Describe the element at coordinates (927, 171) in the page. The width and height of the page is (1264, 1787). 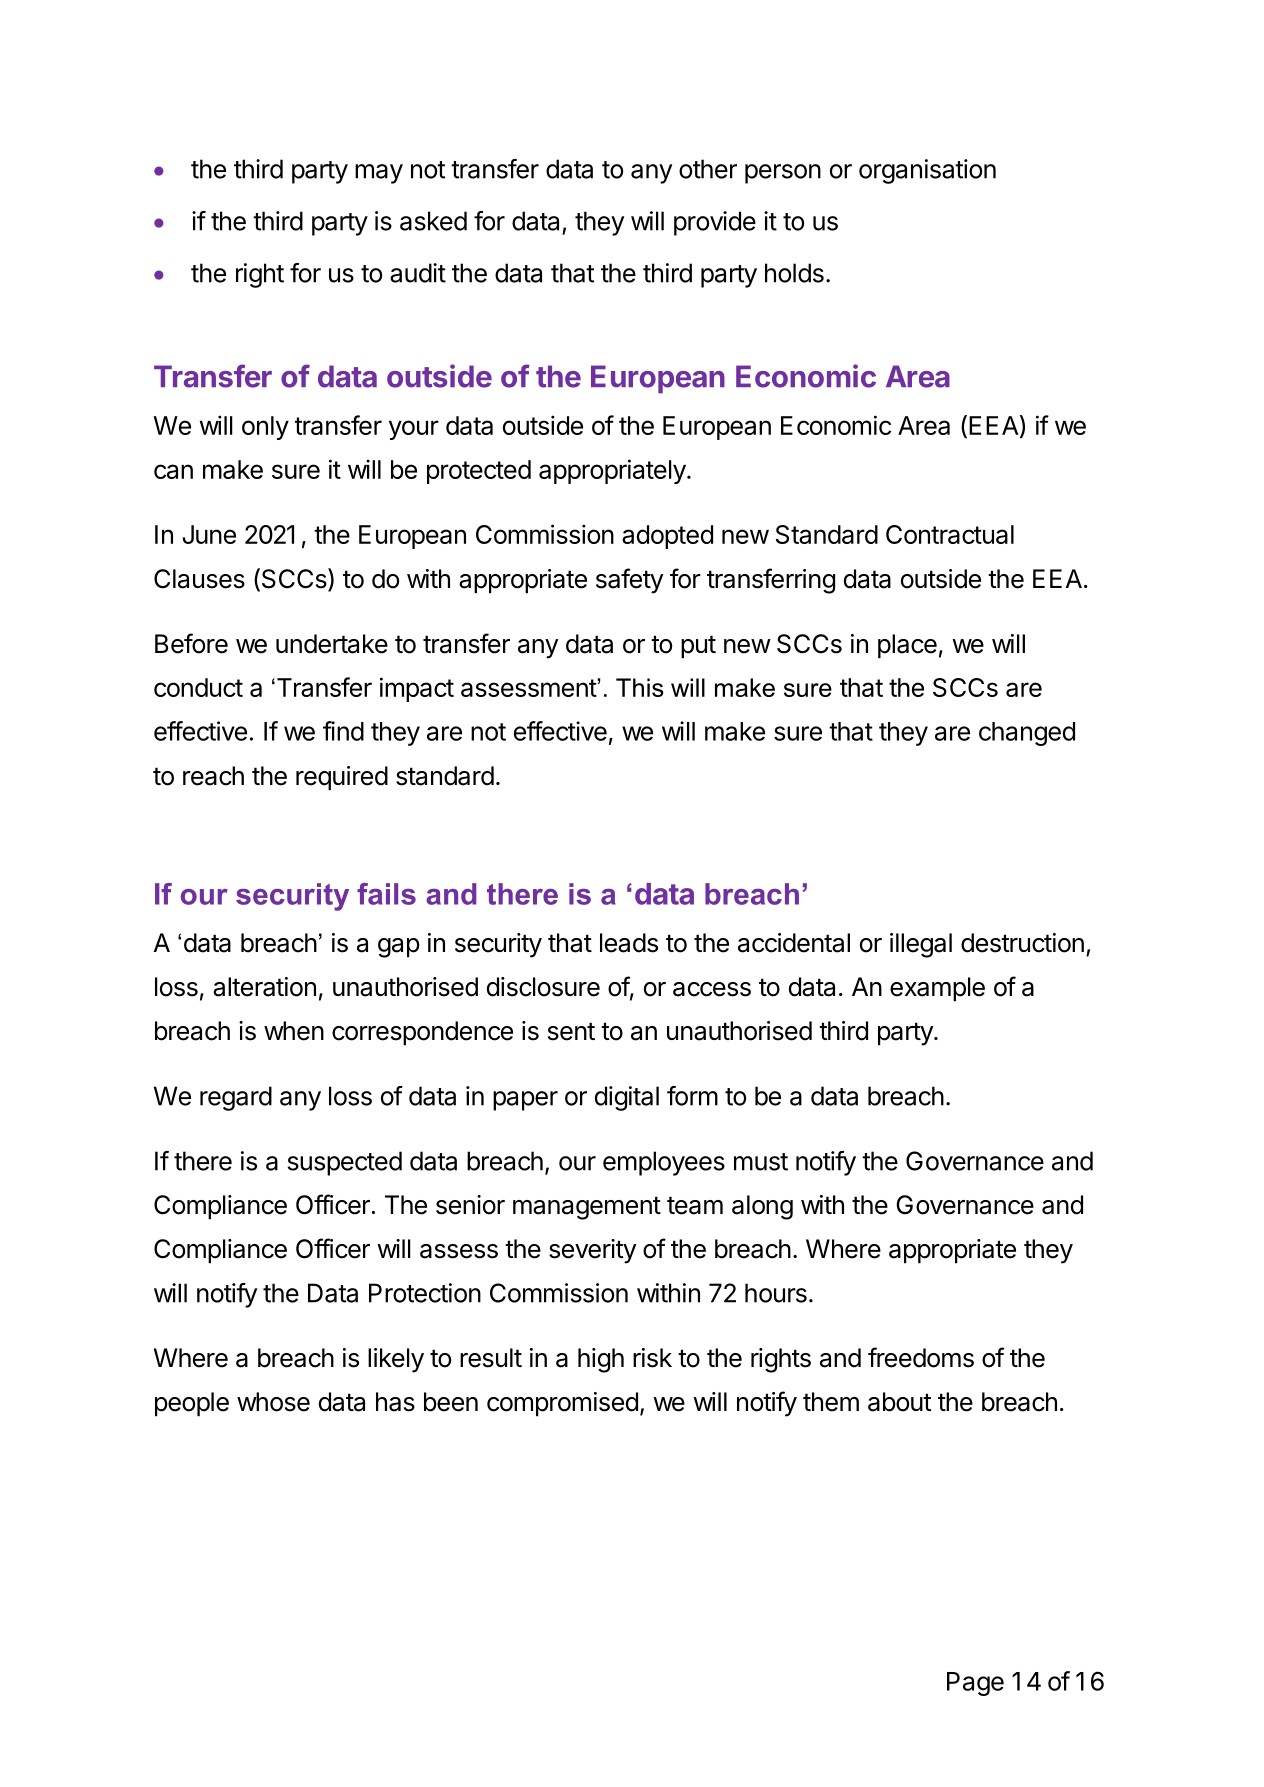
I see `organisation` at that location.
